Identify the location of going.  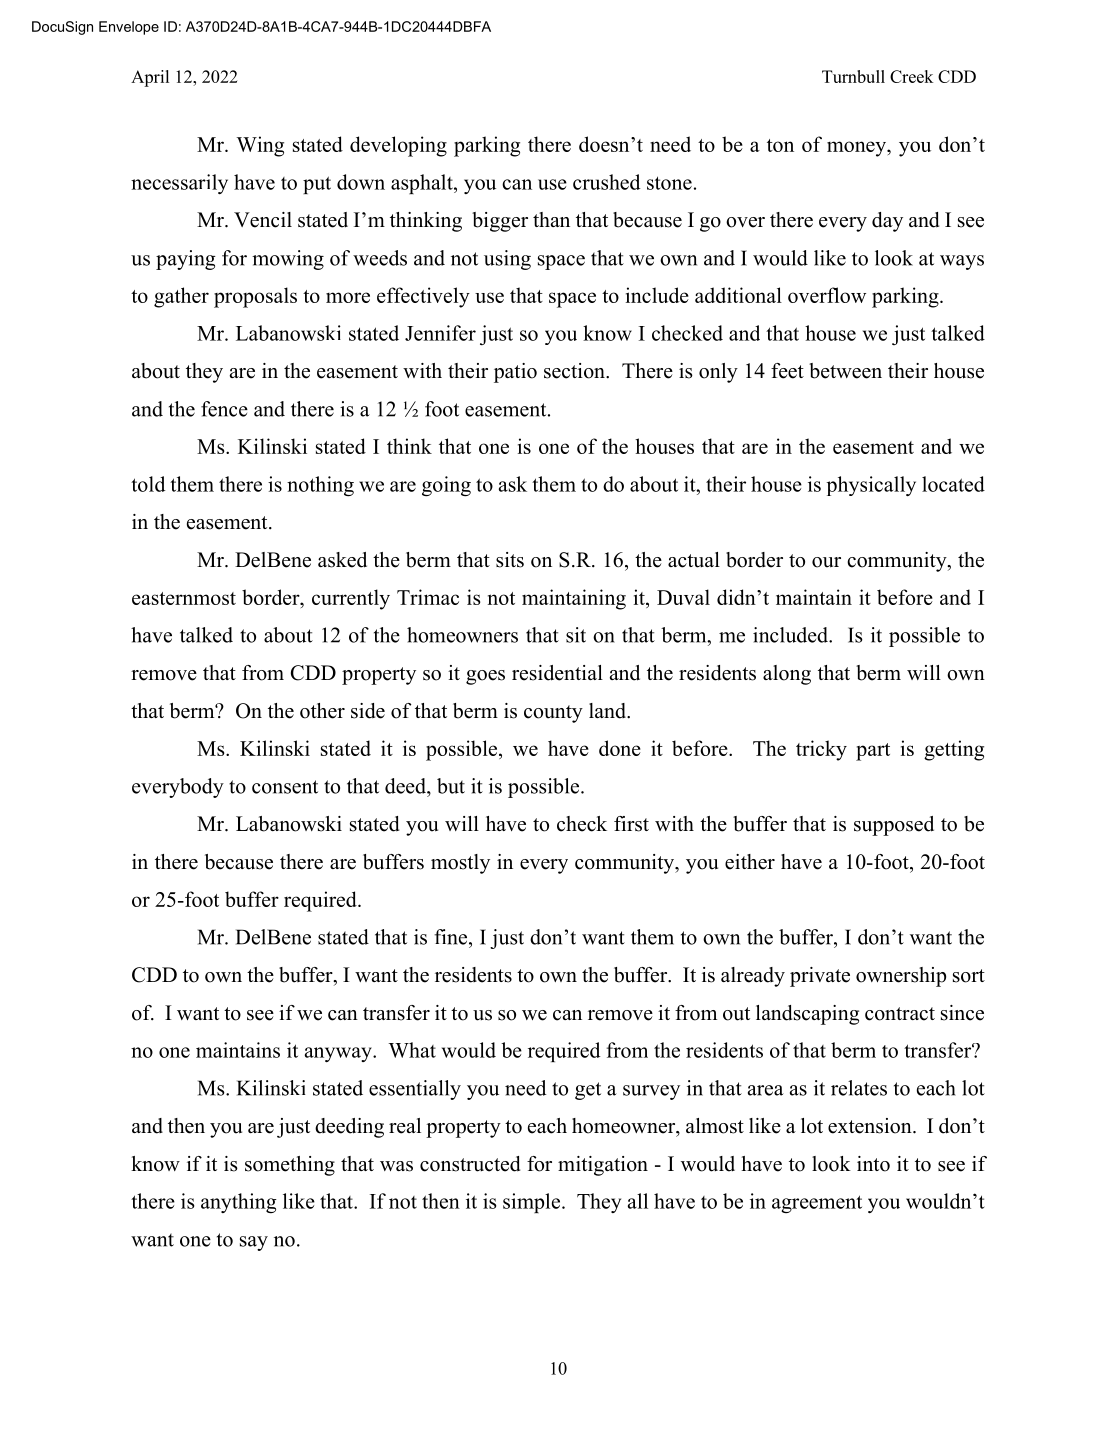
(446, 486).
